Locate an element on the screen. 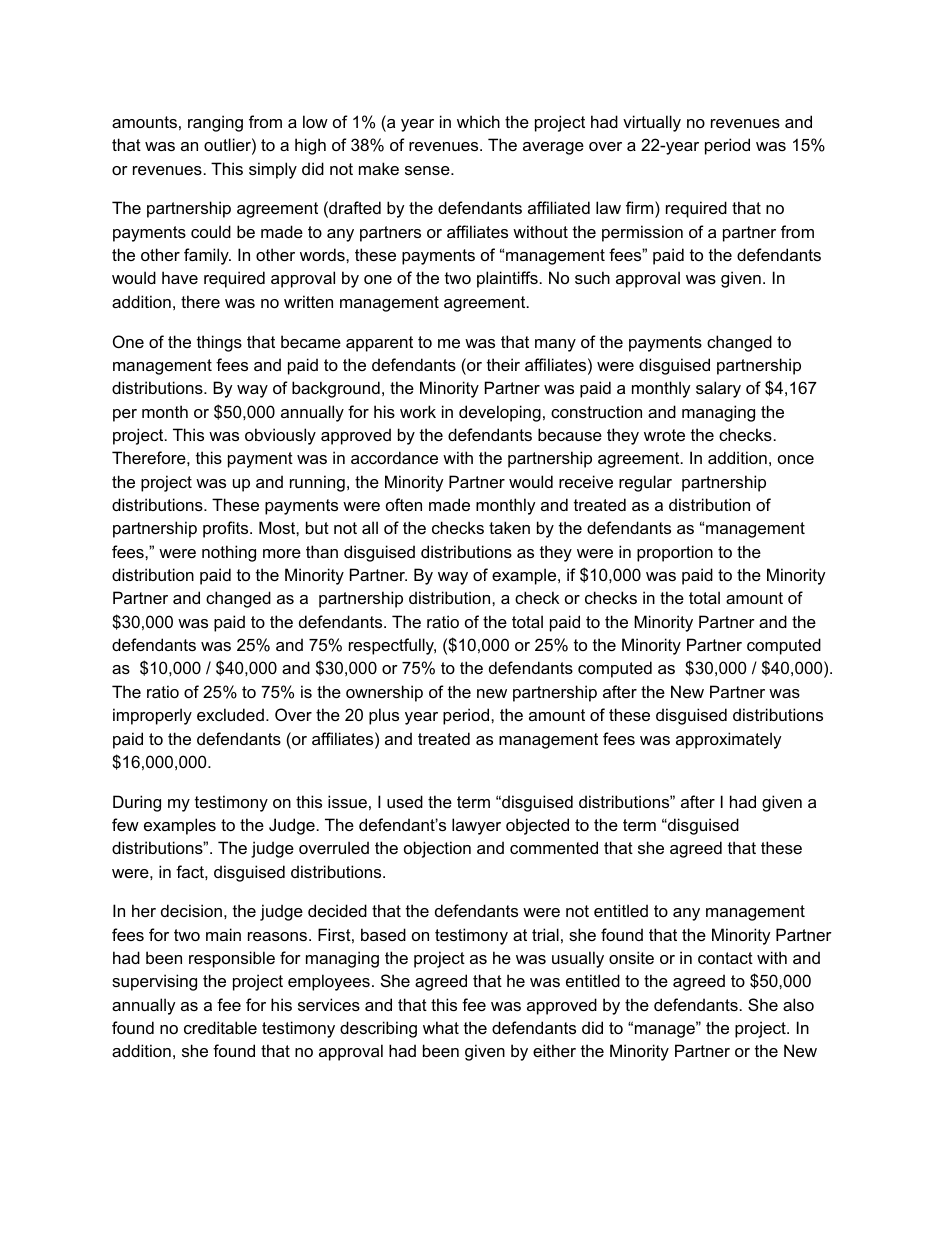 This screenshot has width=952, height=1233. approximately is located at coordinates (729, 740).
